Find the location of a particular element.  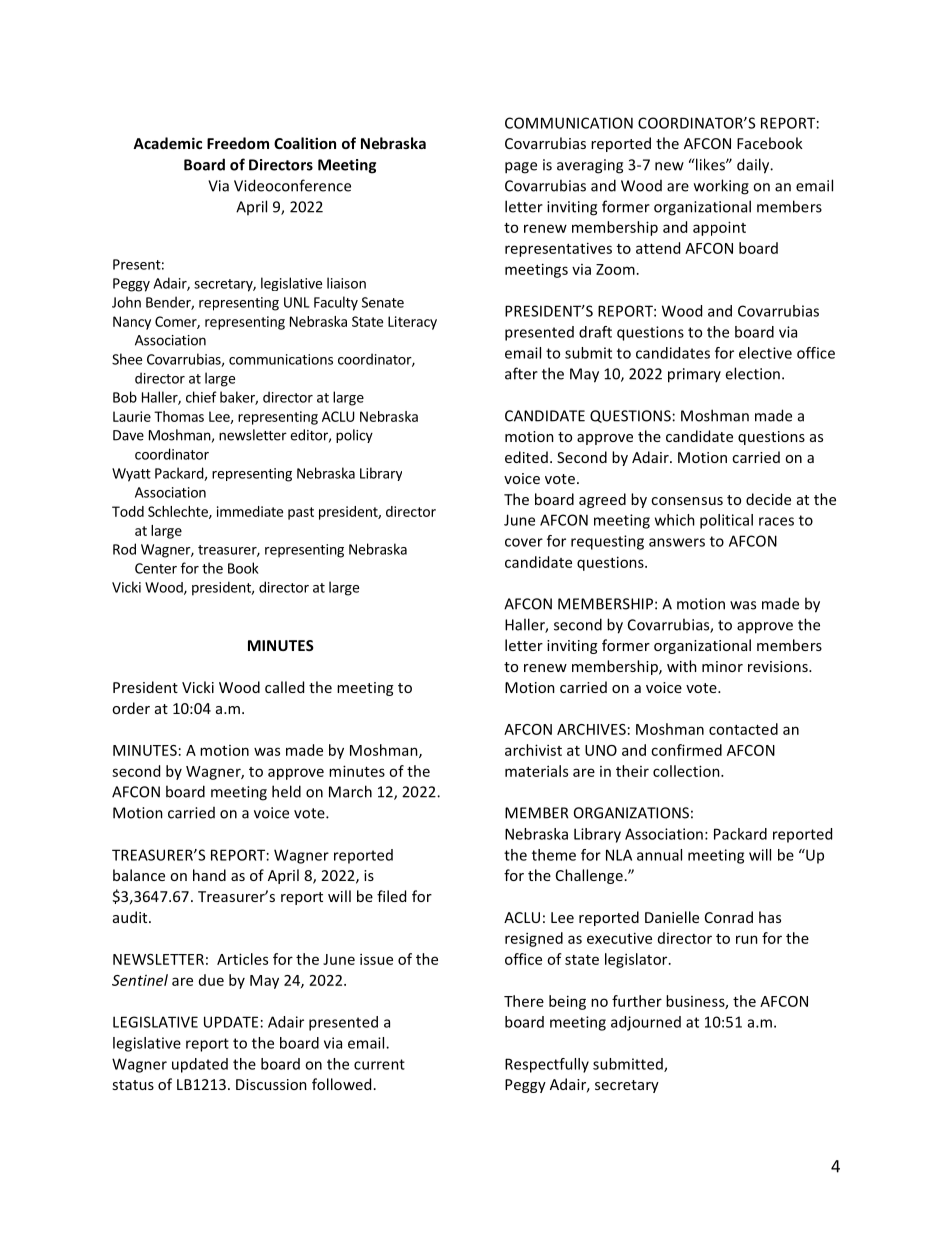

likes is located at coordinates (711, 164).
